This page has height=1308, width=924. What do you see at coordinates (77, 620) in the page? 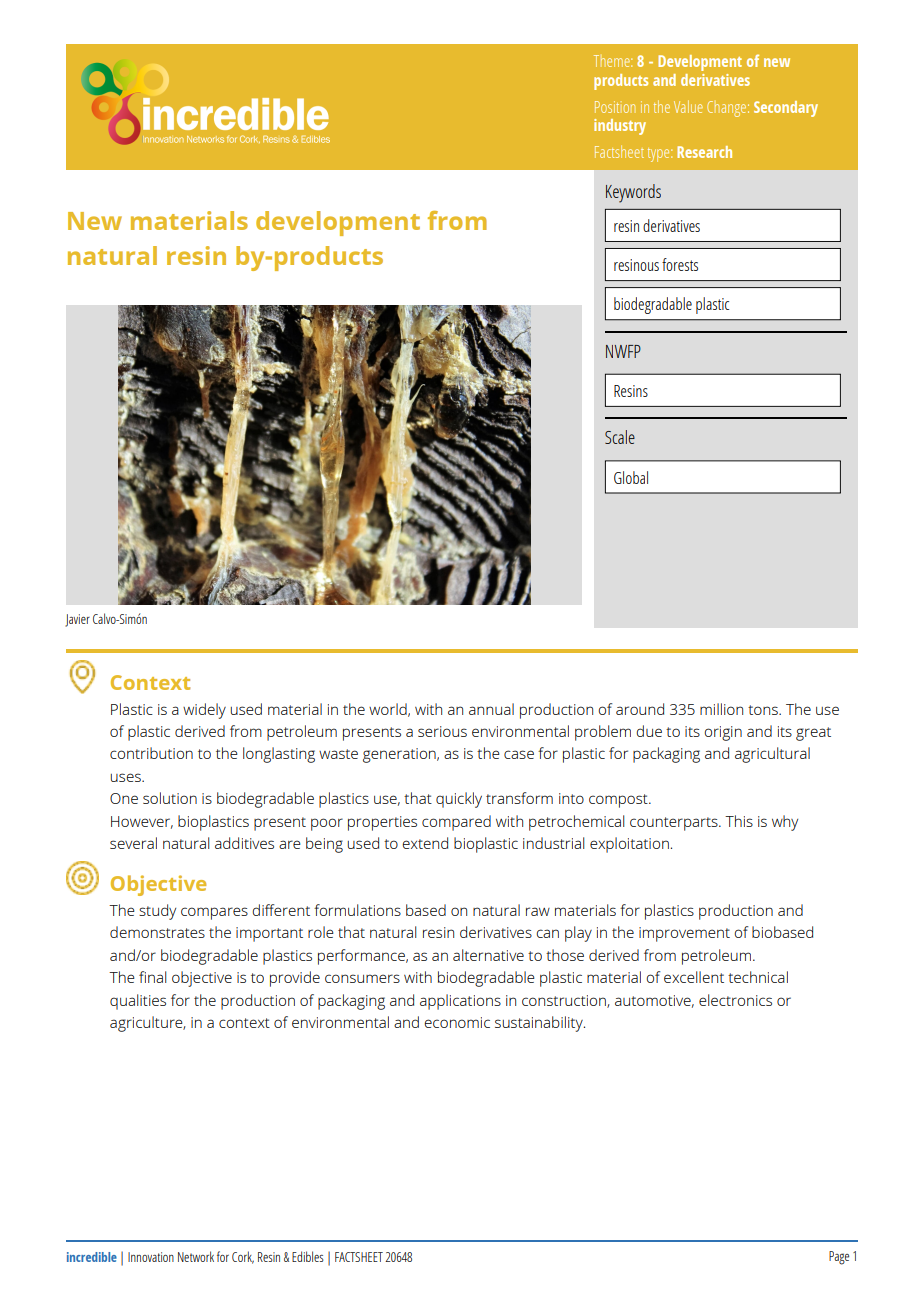
I see `Javier` at bounding box center [77, 620].
